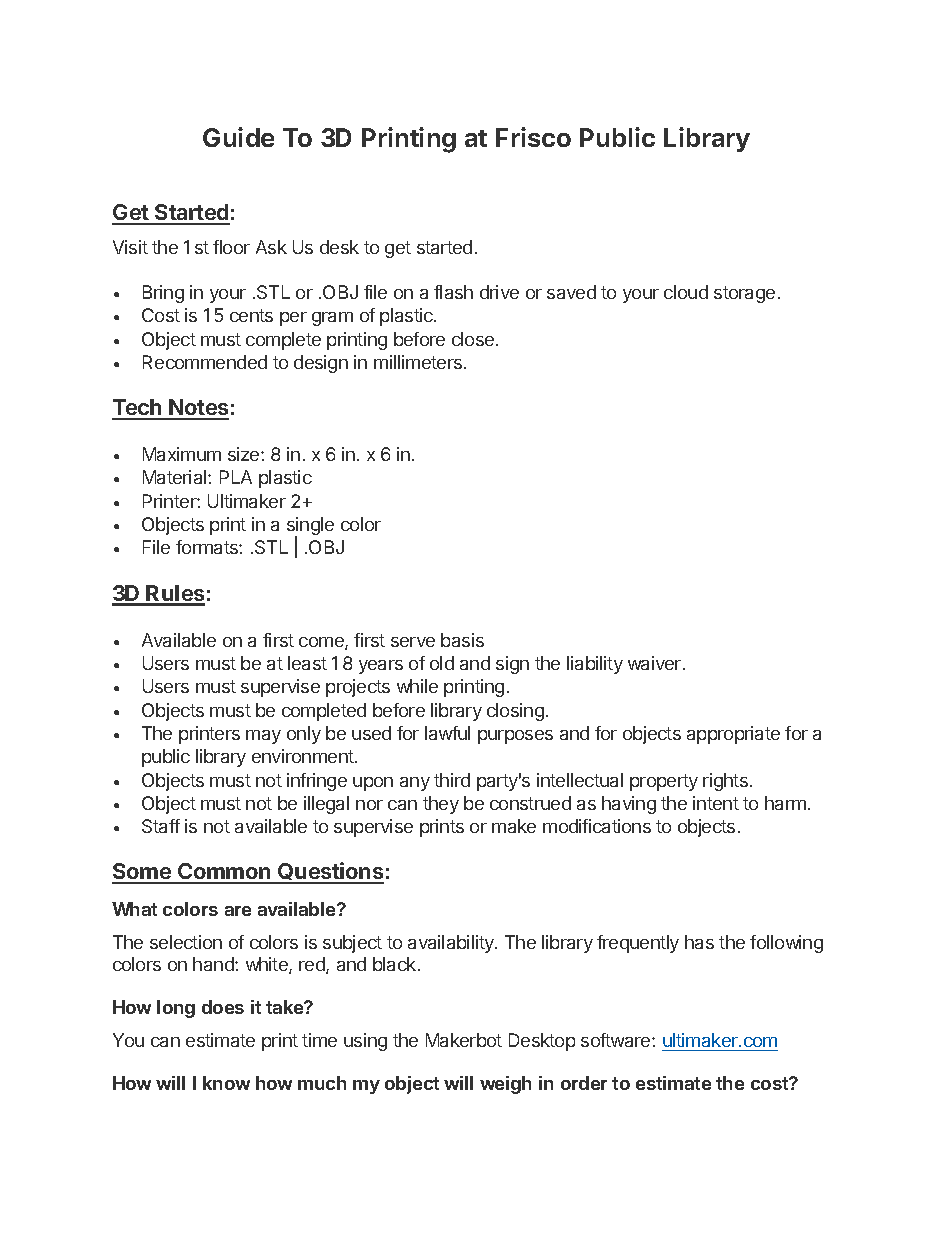 The image size is (952, 1233). What do you see at coordinates (505, 1085) in the screenshot?
I see `weigh` at bounding box center [505, 1085].
